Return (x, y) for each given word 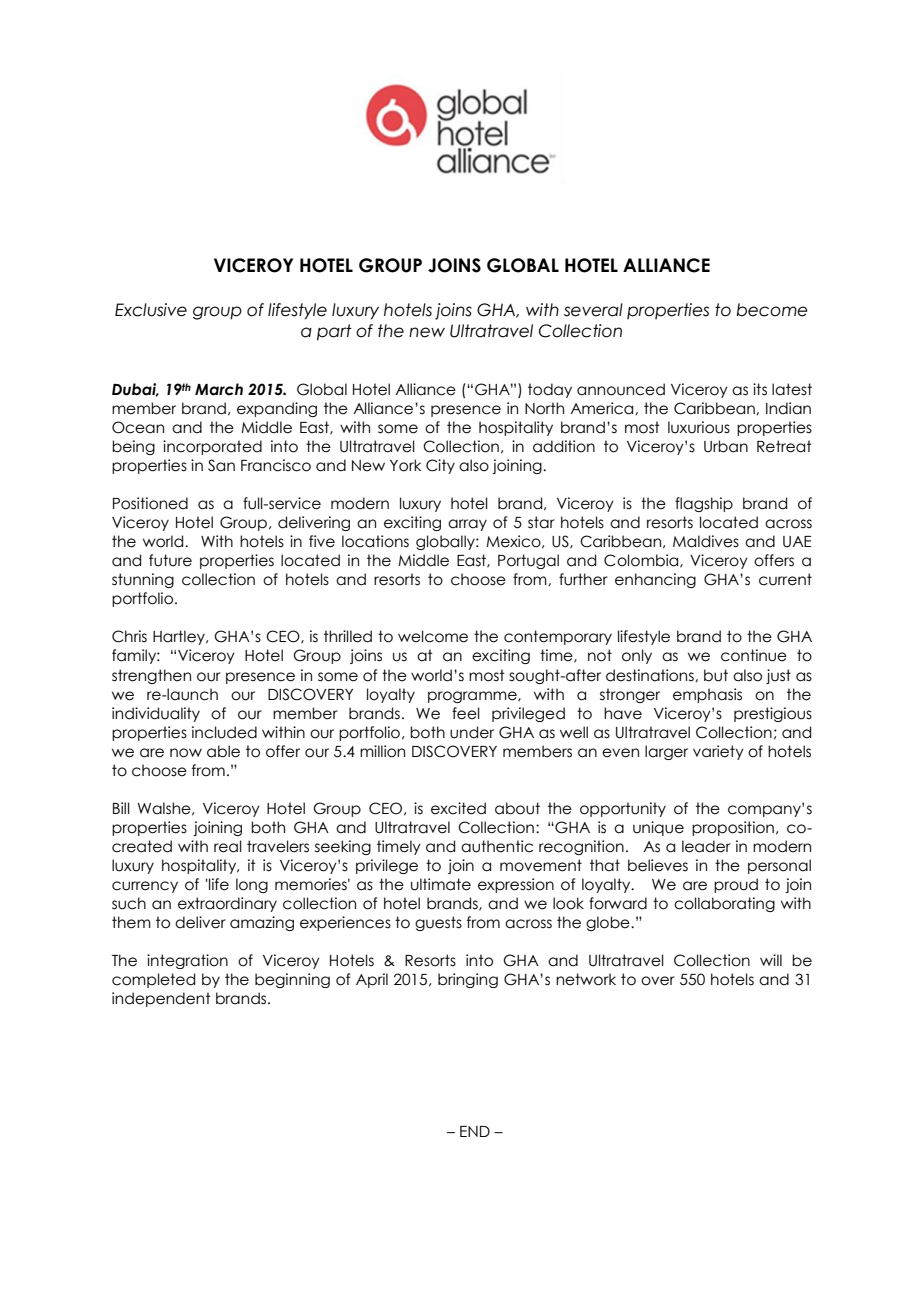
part (334, 332)
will (771, 960)
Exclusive (151, 310)
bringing (468, 980)
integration (187, 961)
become (772, 310)
